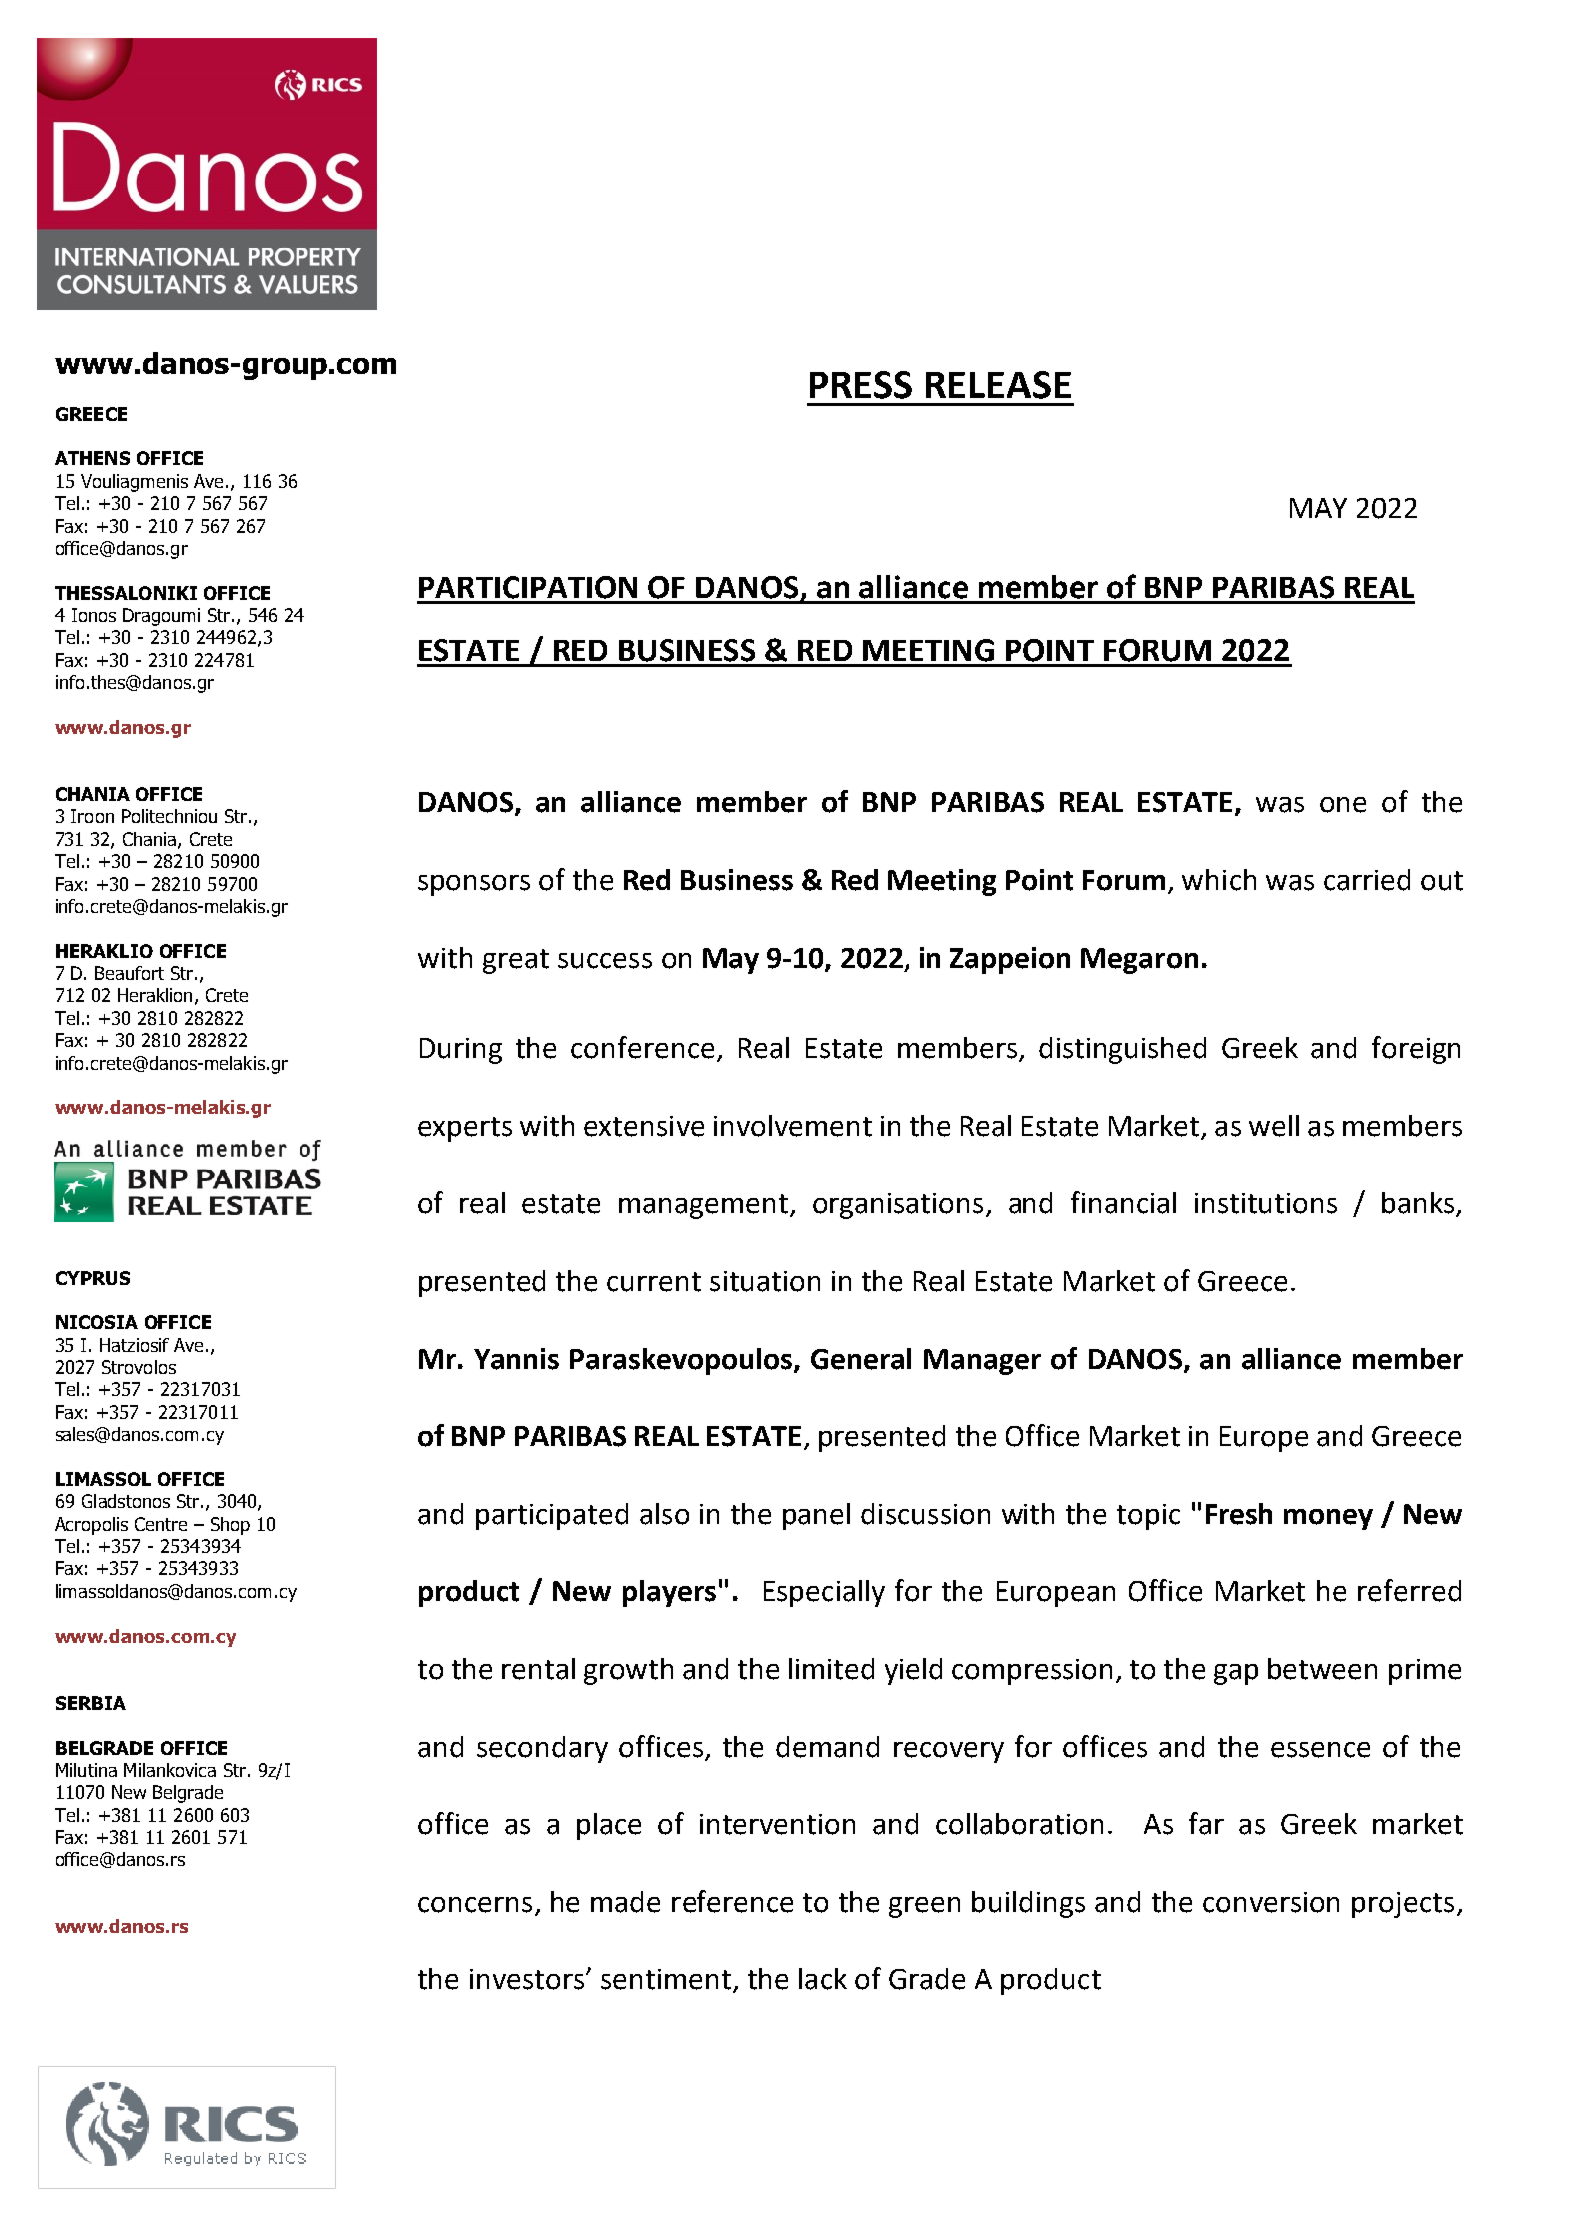 This screenshot has width=1576, height=2229. I want to click on Fresh, so click(1239, 1514).
